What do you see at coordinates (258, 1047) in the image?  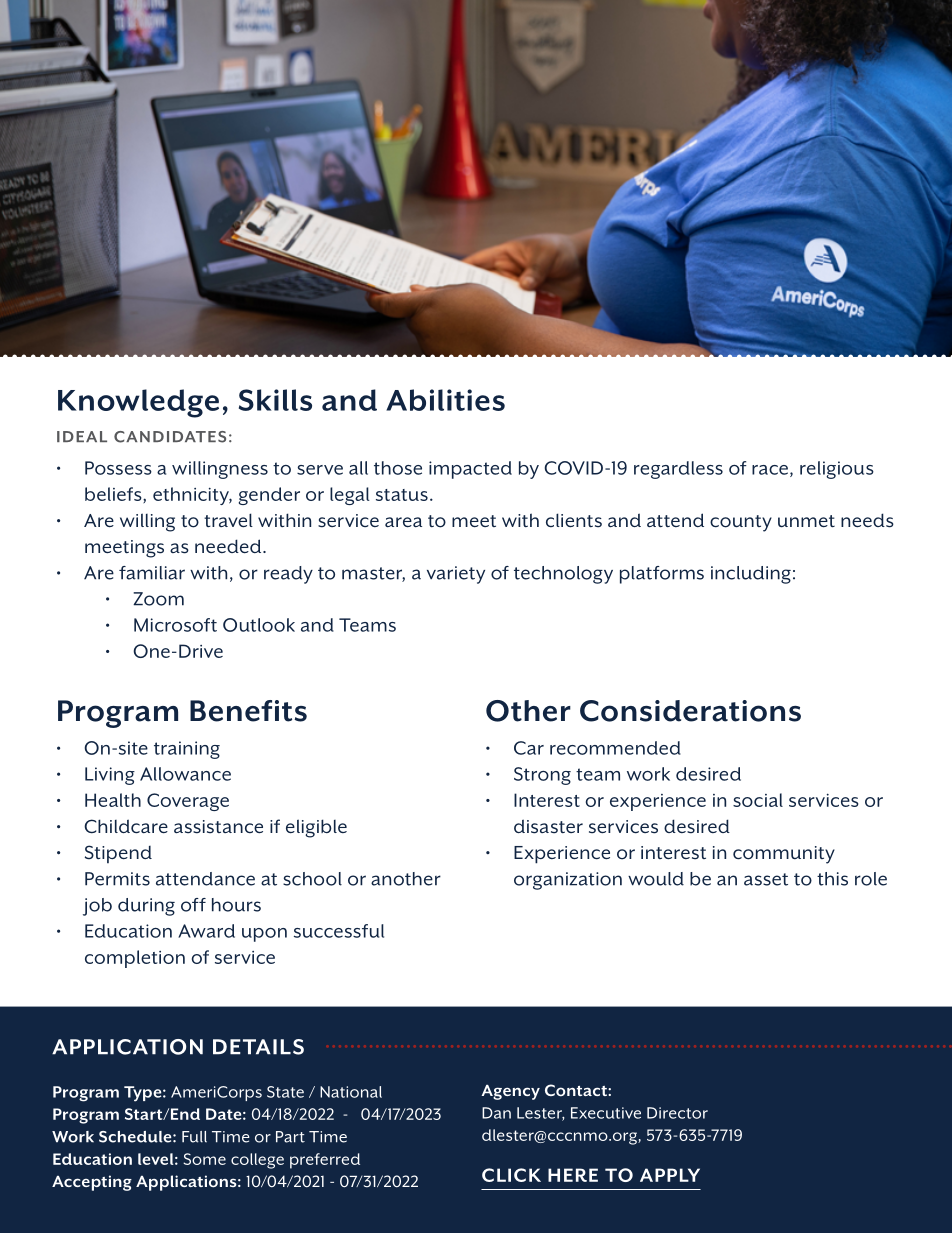 I see `DETAILS` at bounding box center [258, 1047].
